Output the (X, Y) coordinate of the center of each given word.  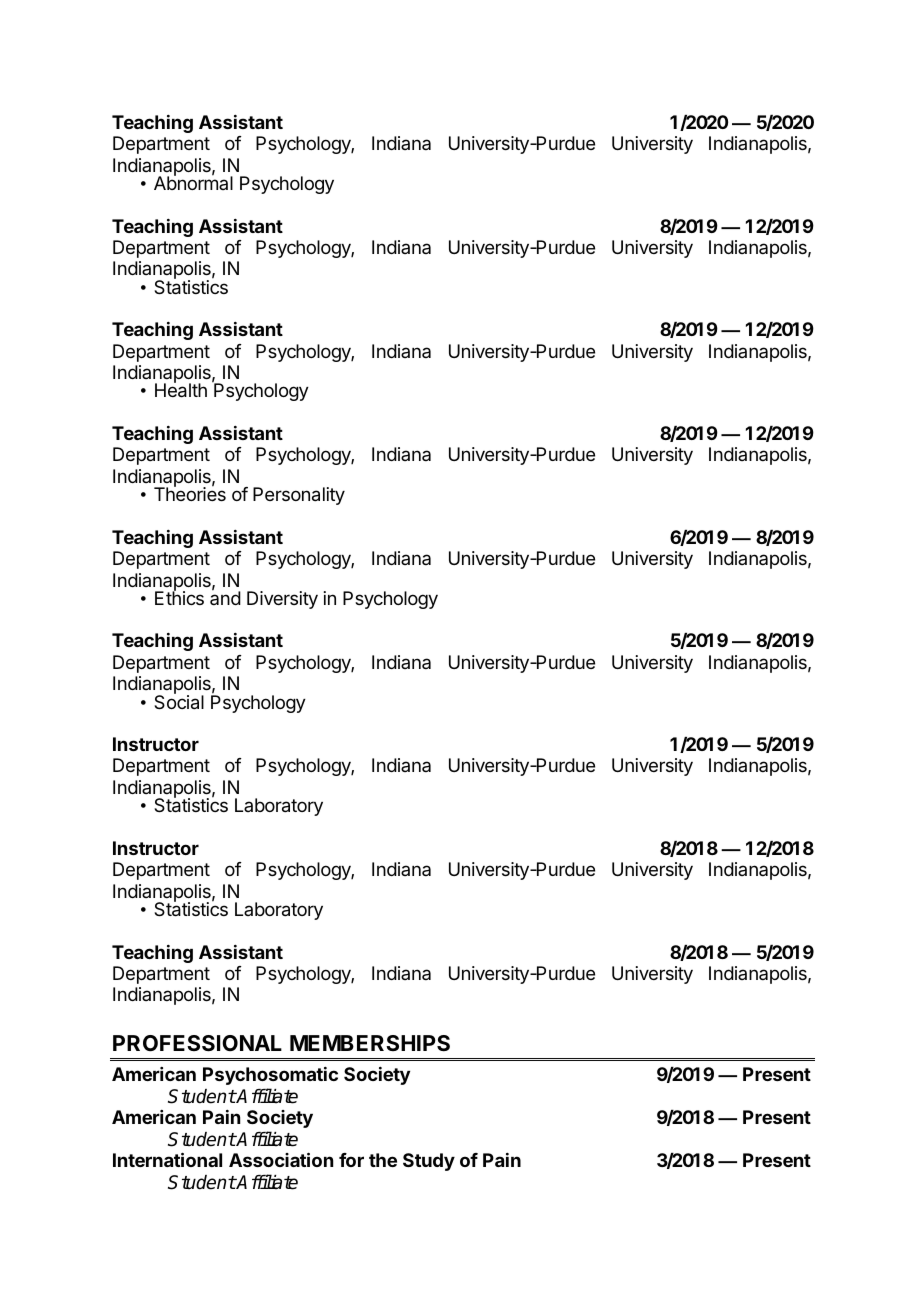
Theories (190, 493)
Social (179, 701)
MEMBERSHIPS (370, 1043)
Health (181, 390)
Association (281, 1159)
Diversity (282, 600)
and (225, 597)
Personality (299, 496)
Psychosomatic (270, 1076)
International (167, 1159)
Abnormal (193, 182)
